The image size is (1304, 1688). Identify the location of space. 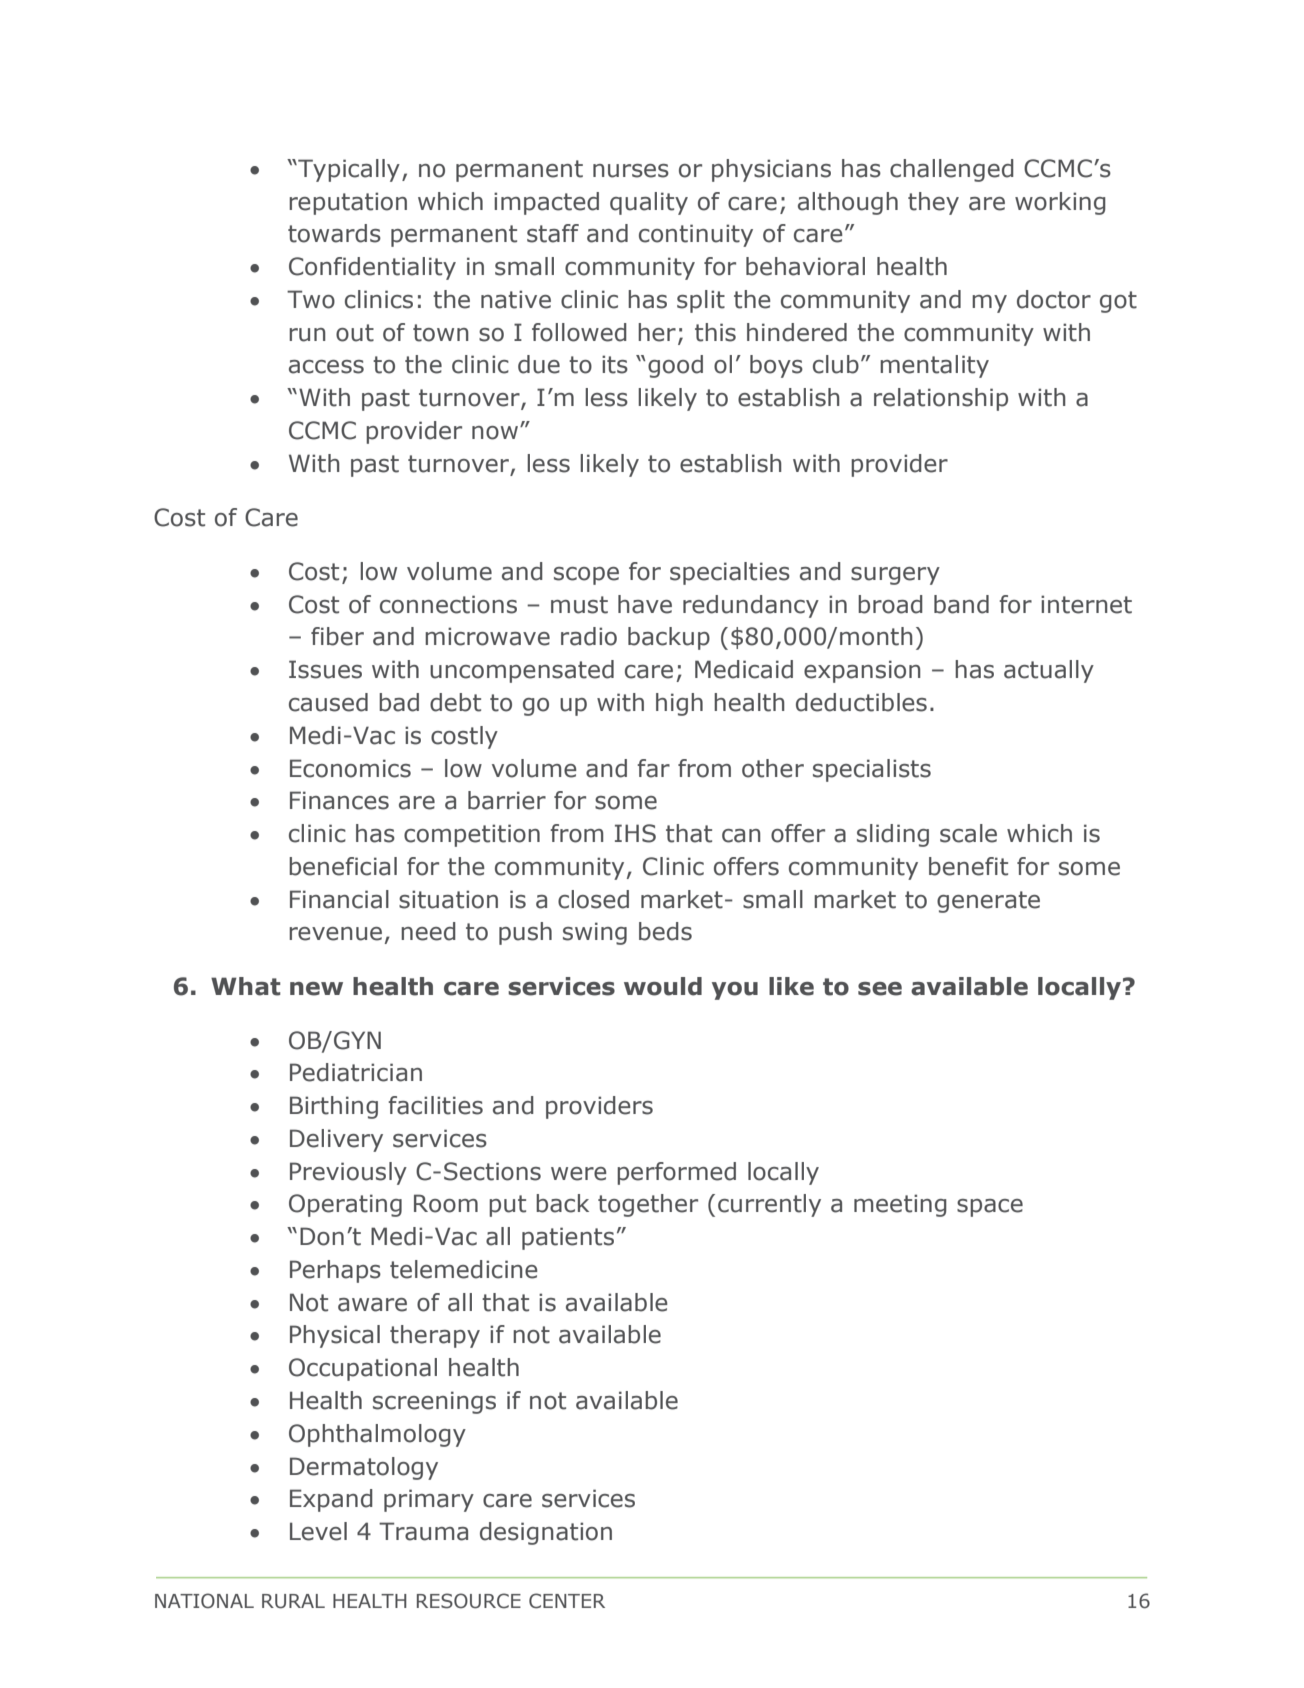
(990, 1208).
